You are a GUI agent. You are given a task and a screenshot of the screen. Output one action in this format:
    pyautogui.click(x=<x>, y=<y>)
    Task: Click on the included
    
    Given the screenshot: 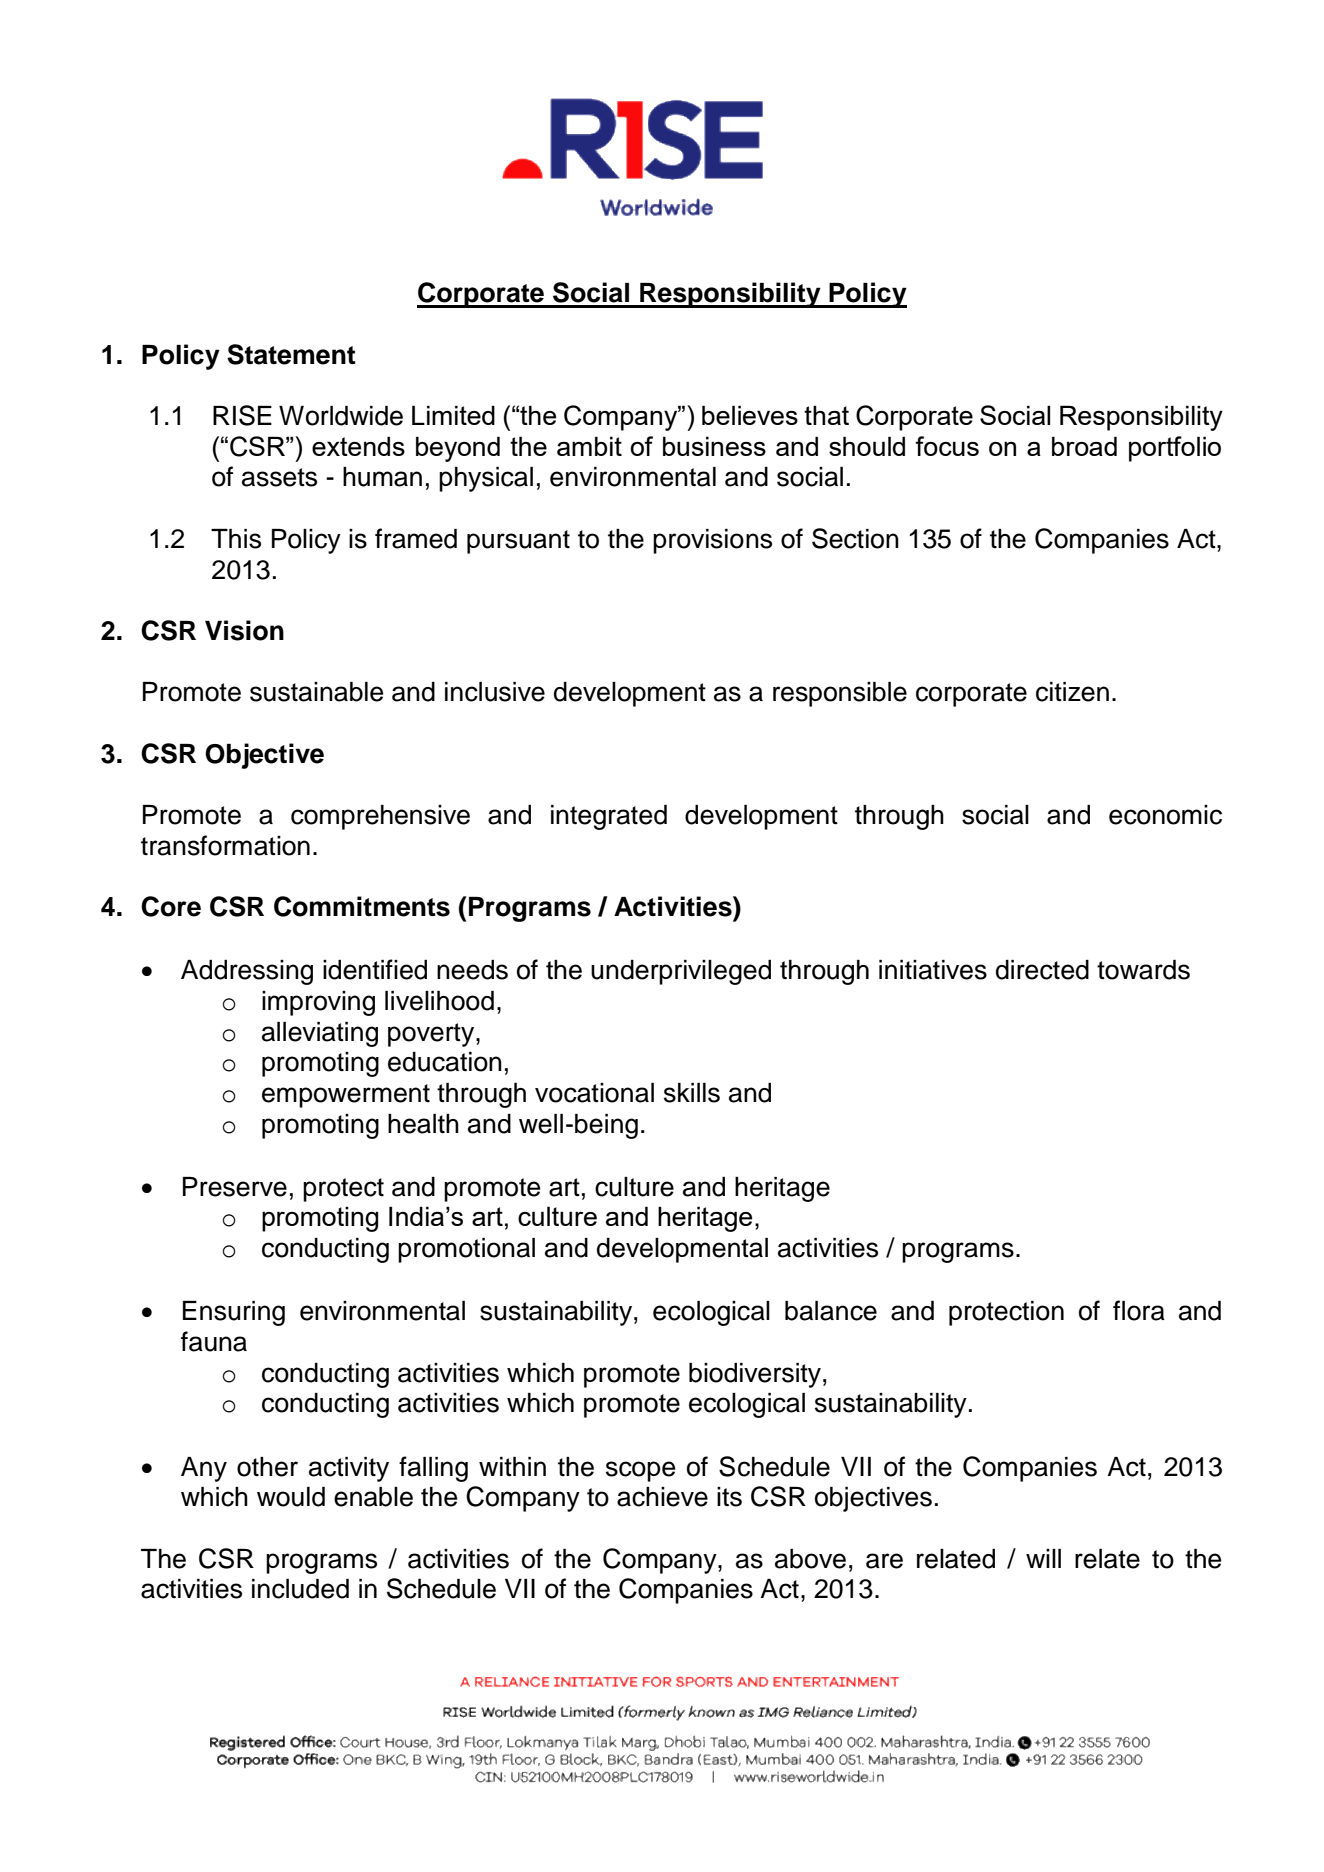 What is the action you would take?
    pyautogui.click(x=300, y=1589)
